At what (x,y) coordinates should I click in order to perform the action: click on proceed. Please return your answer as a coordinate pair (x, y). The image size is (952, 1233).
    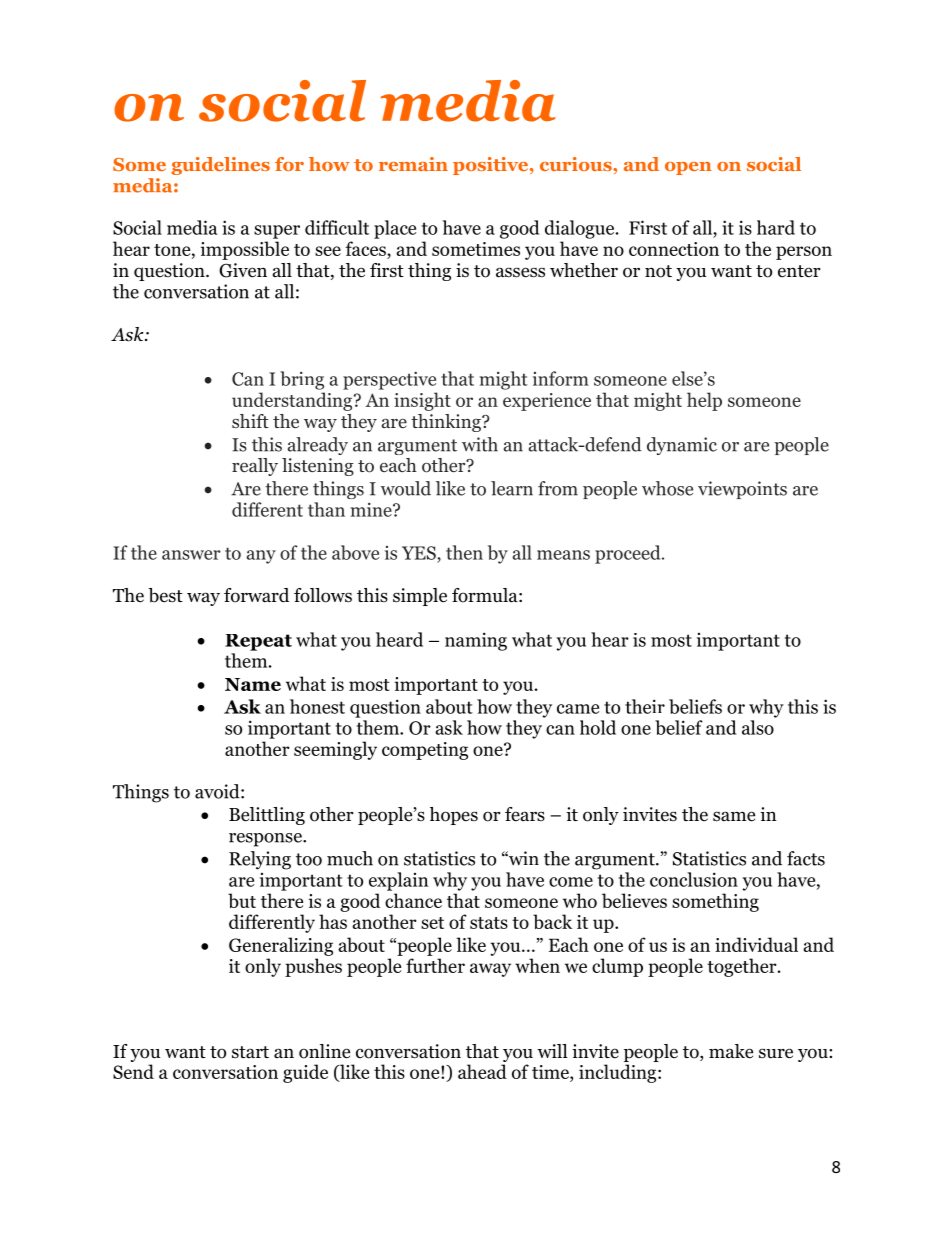
    Looking at the image, I should click on (629, 554).
